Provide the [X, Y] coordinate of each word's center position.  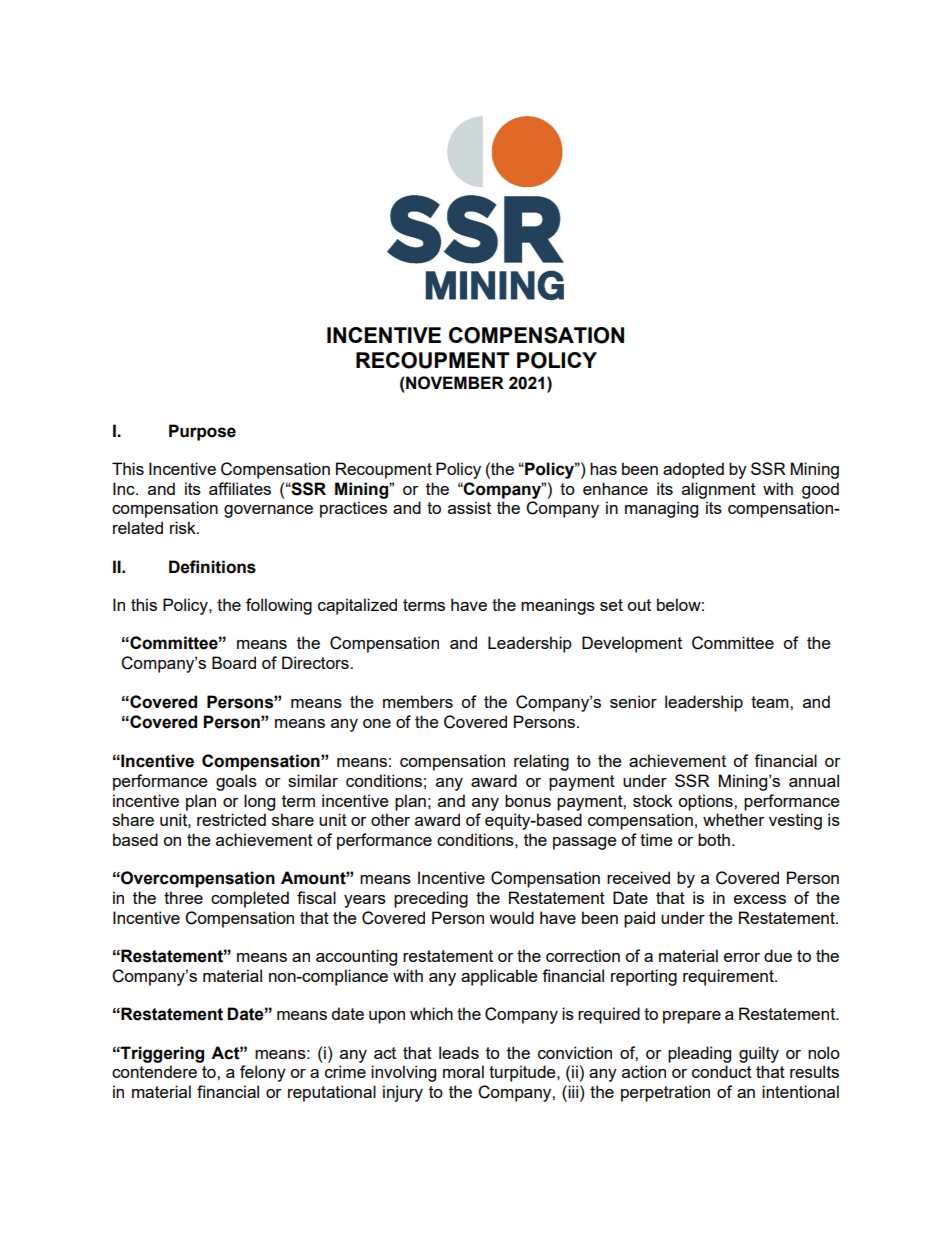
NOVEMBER [454, 383]
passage [584, 843]
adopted [693, 470]
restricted [231, 819]
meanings [558, 606]
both [714, 839]
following [279, 606]
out [639, 605]
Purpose [202, 432]
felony [263, 1073]
